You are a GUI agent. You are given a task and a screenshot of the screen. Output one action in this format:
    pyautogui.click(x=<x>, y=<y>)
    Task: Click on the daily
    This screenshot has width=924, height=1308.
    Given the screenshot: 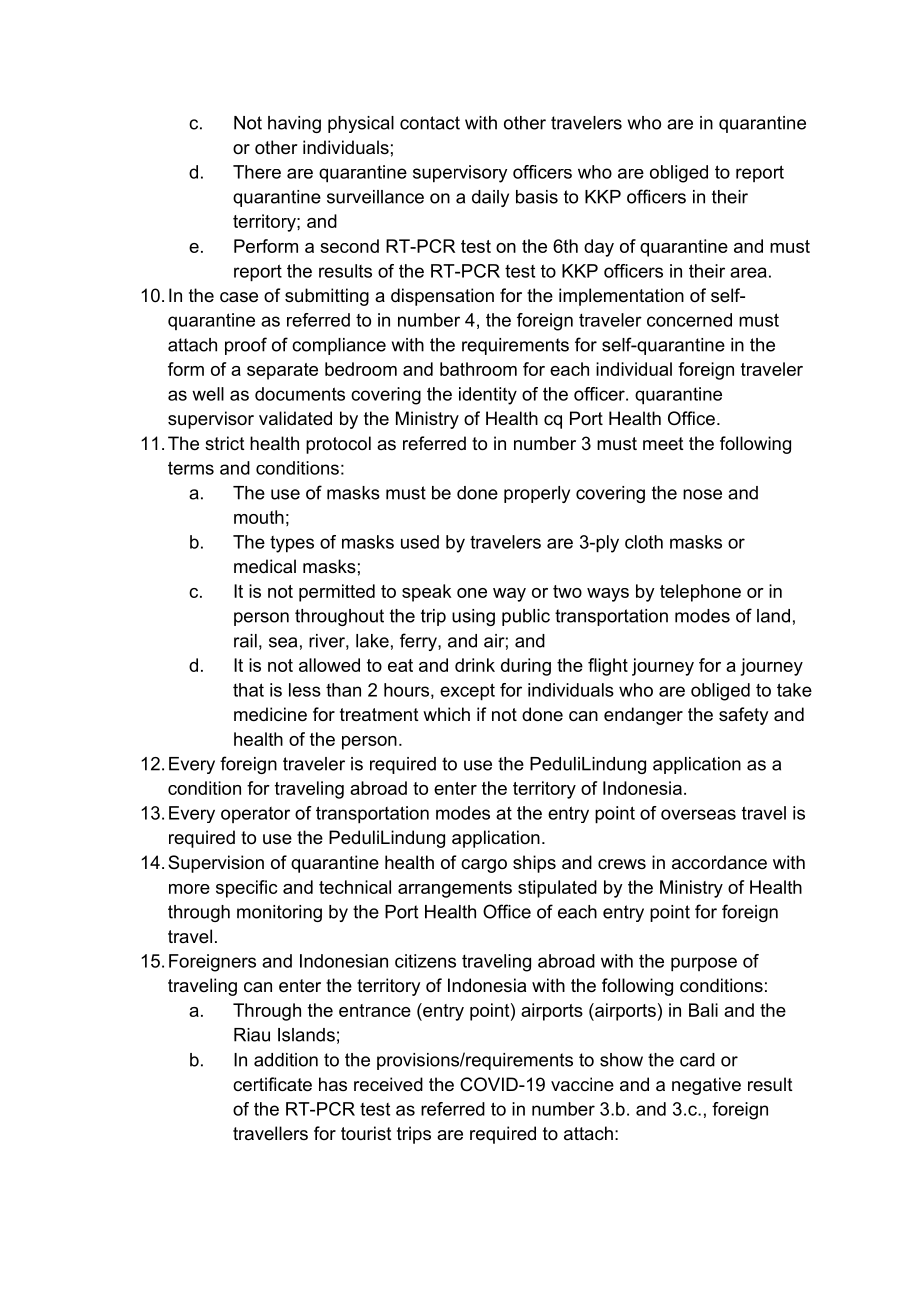 What is the action you would take?
    pyautogui.click(x=490, y=198)
